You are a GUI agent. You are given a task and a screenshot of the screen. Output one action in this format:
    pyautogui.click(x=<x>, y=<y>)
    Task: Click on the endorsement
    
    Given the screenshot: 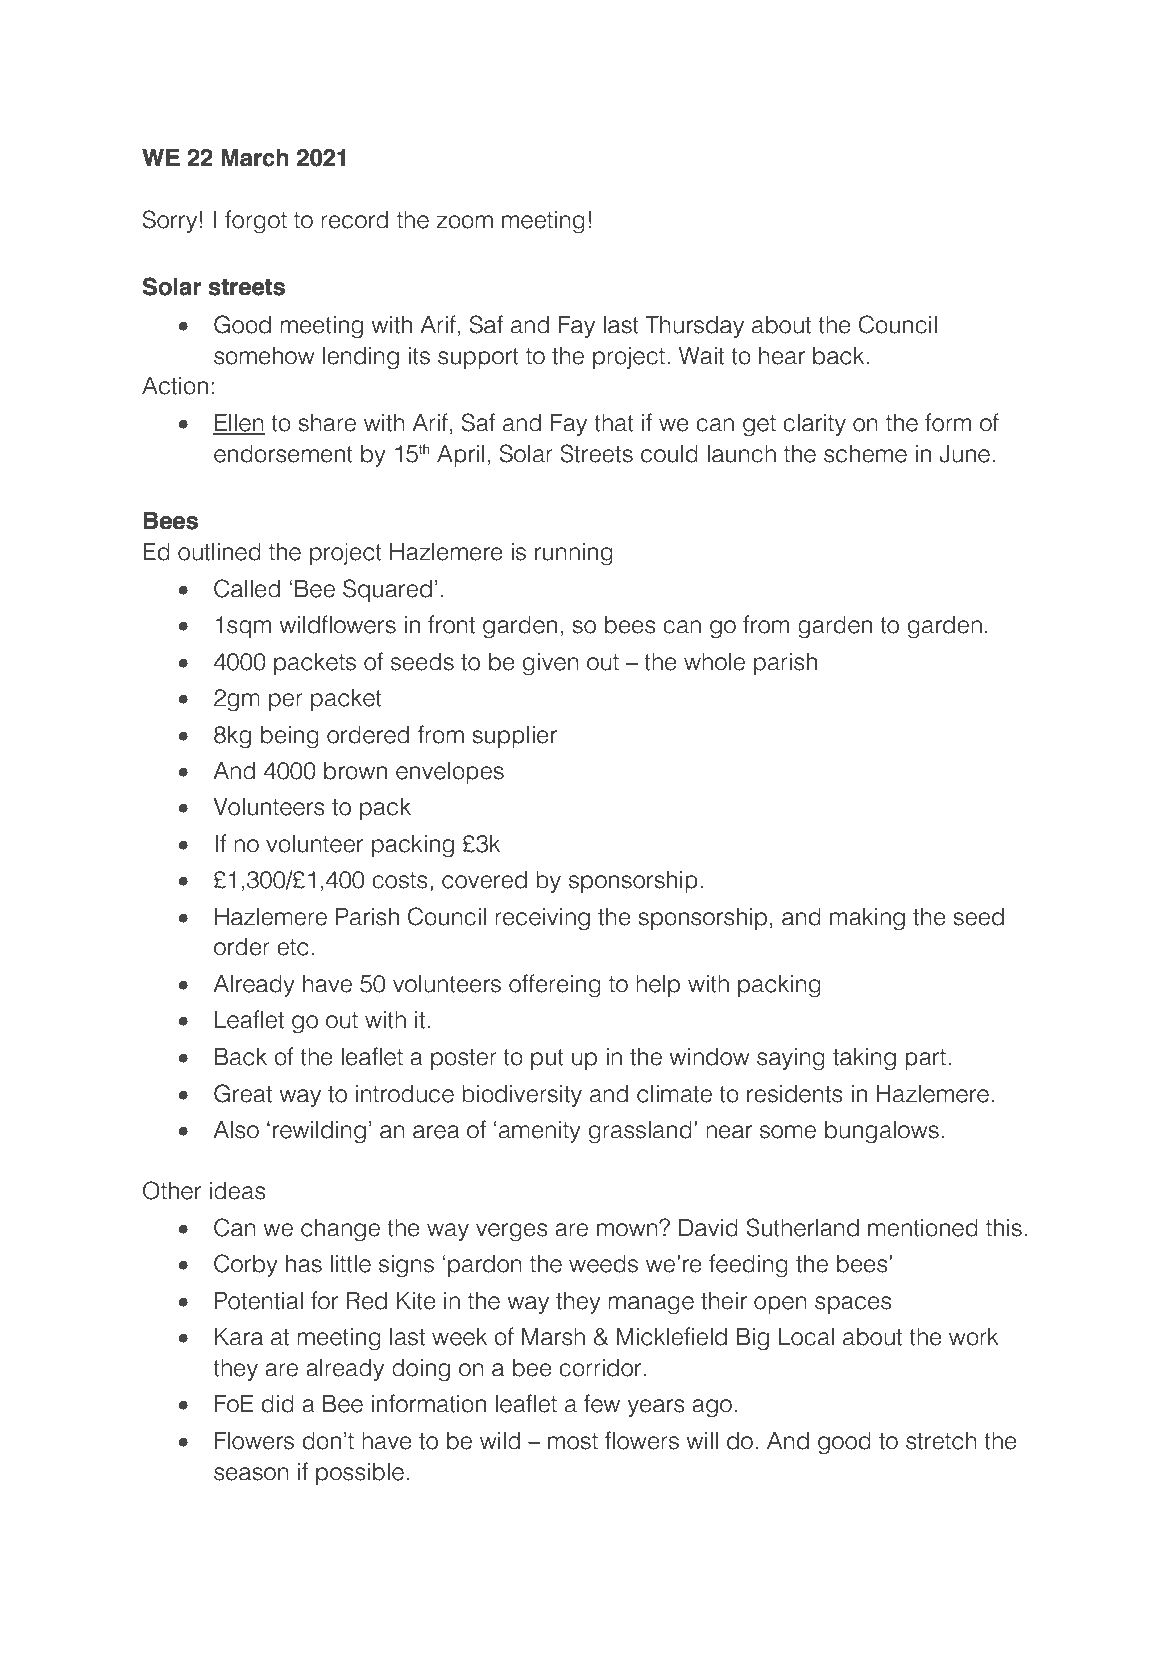 What is the action you would take?
    pyautogui.click(x=283, y=454)
